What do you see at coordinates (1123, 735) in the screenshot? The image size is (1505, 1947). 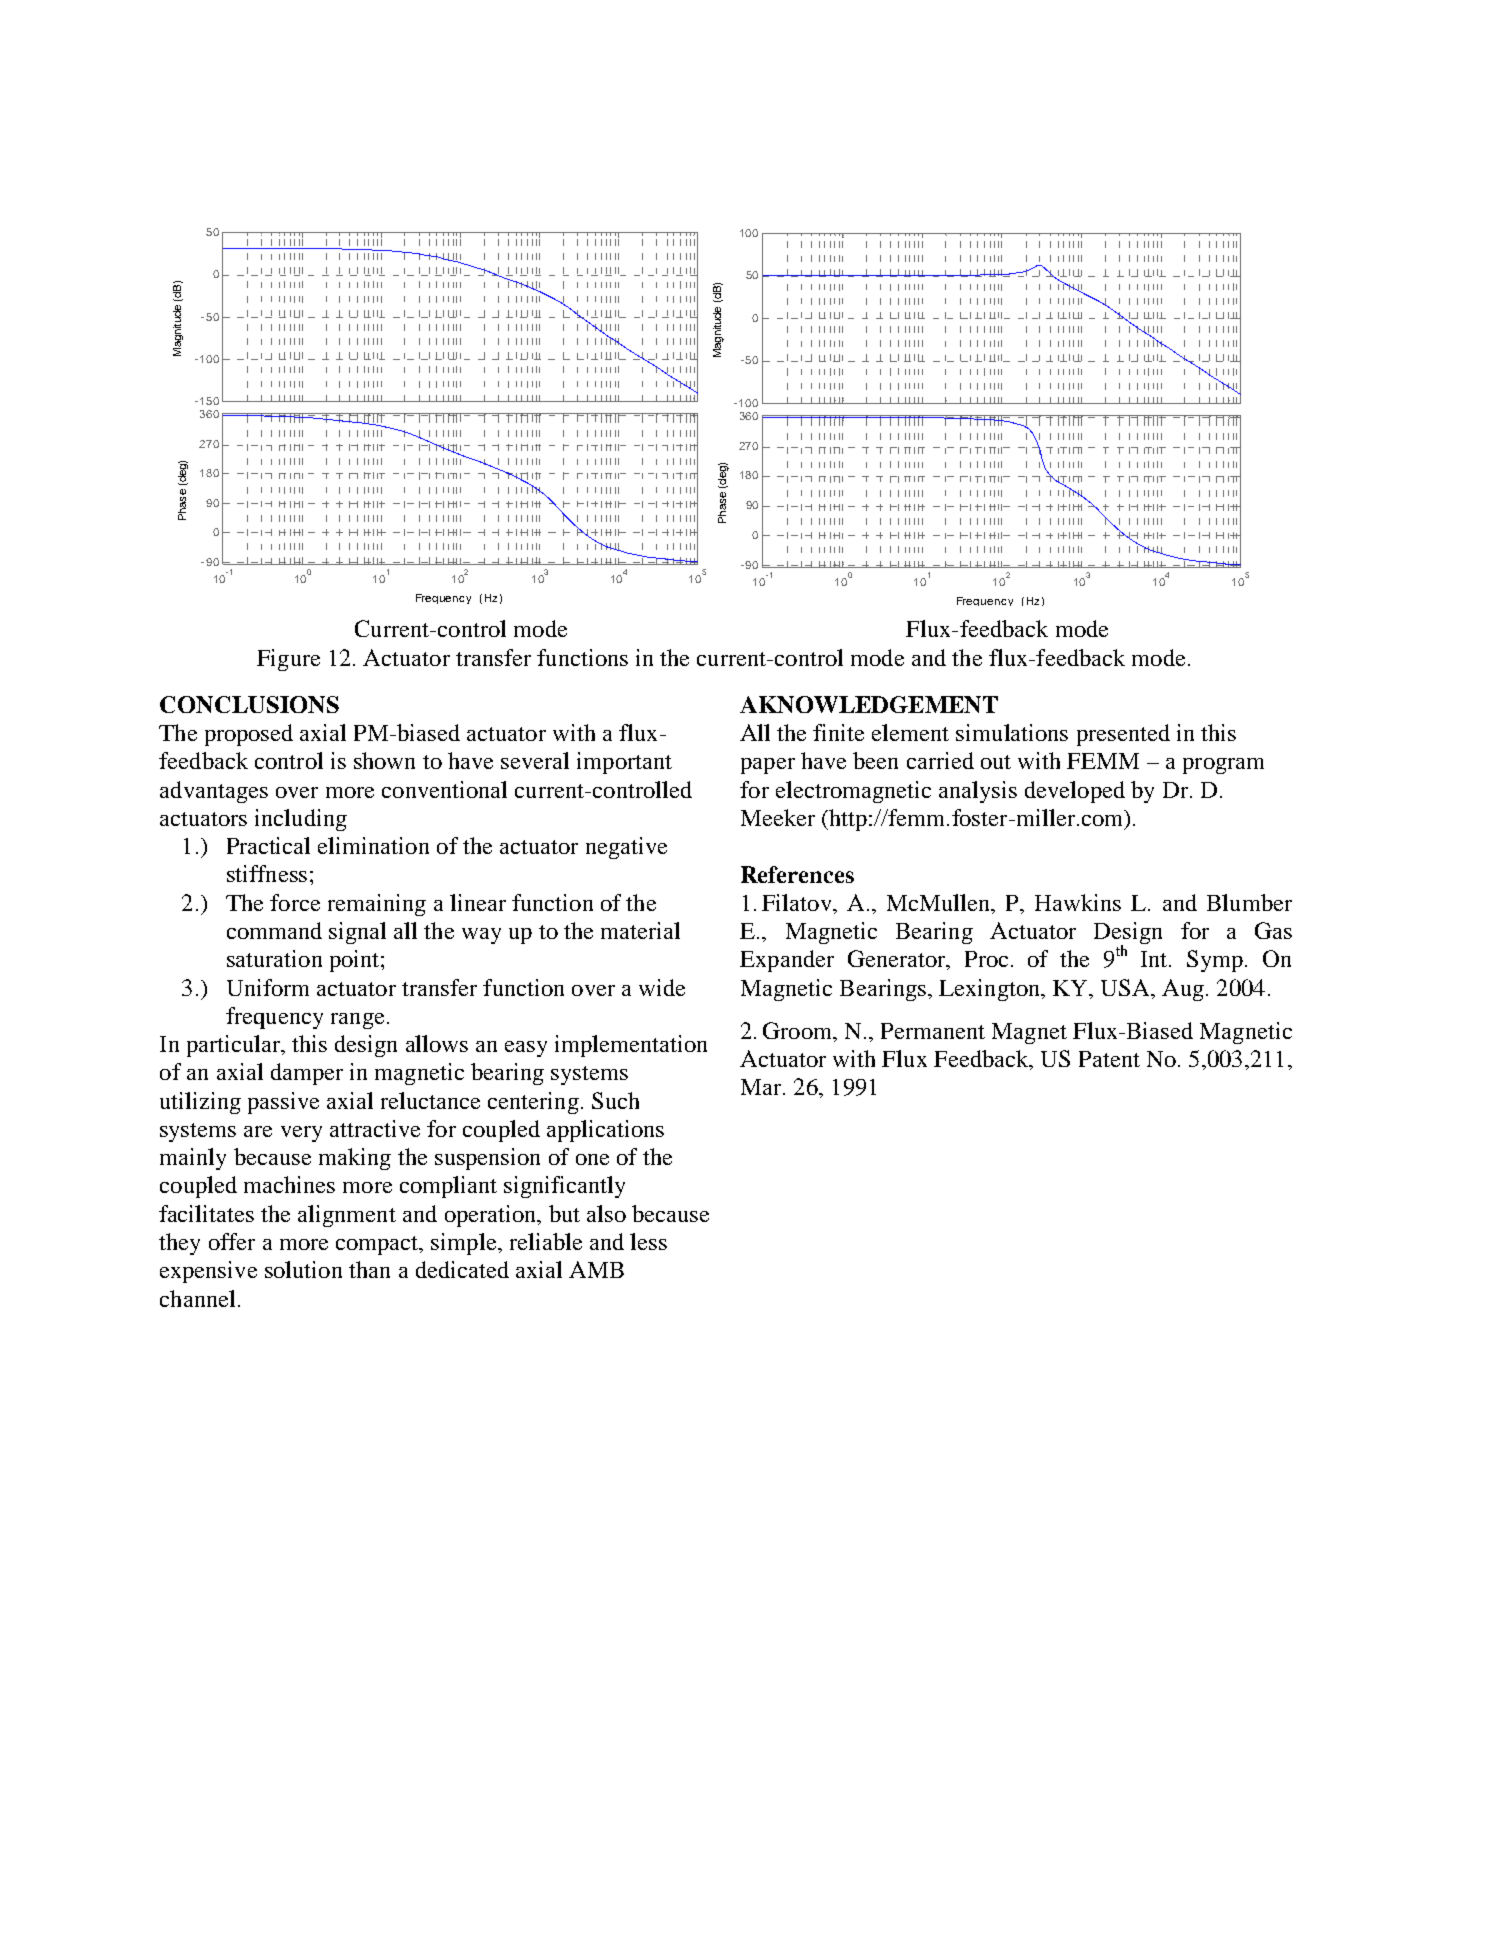 I see `presented` at bounding box center [1123, 735].
